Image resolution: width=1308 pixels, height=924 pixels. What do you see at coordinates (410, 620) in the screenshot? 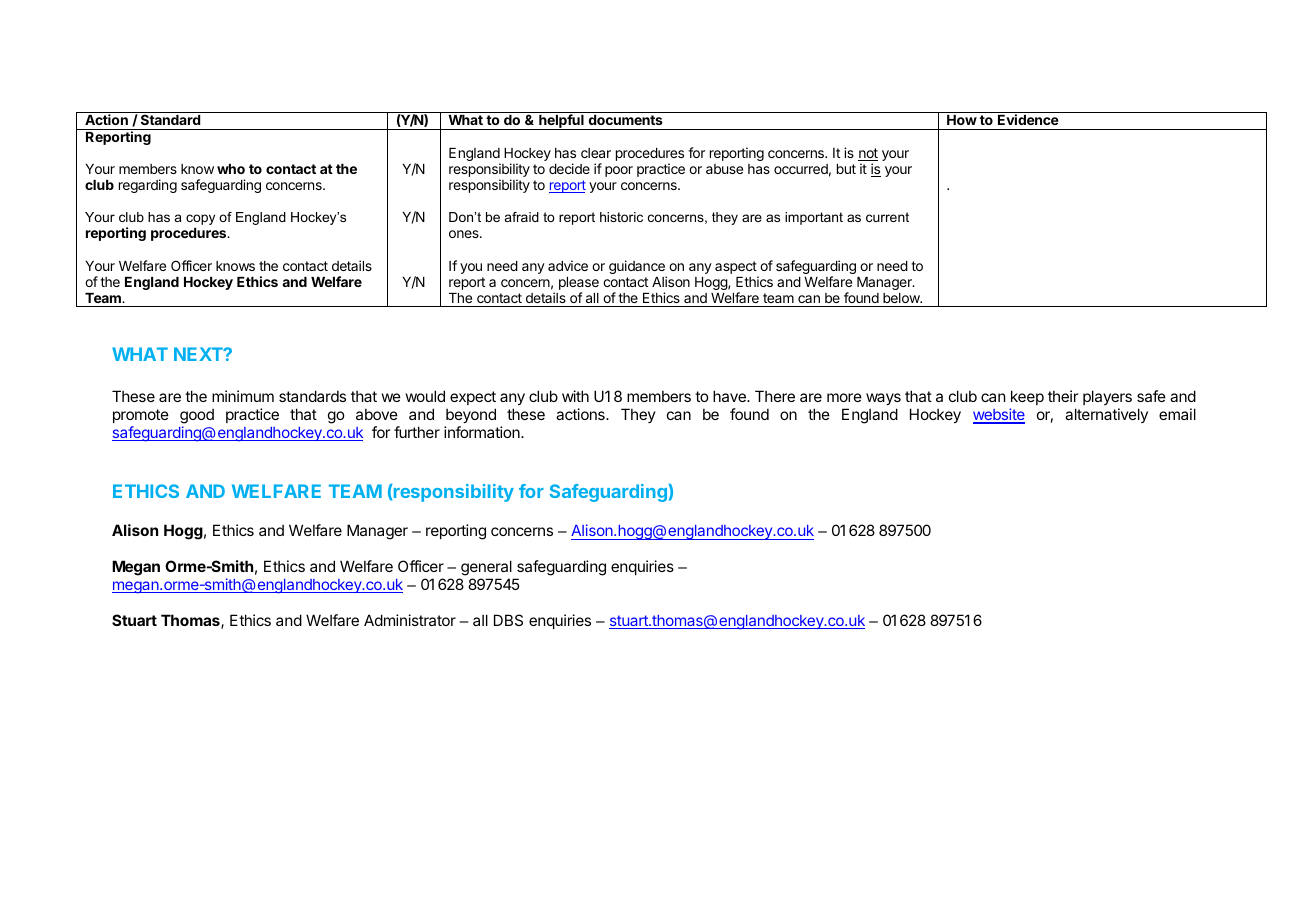
I see `Administrator` at bounding box center [410, 620].
